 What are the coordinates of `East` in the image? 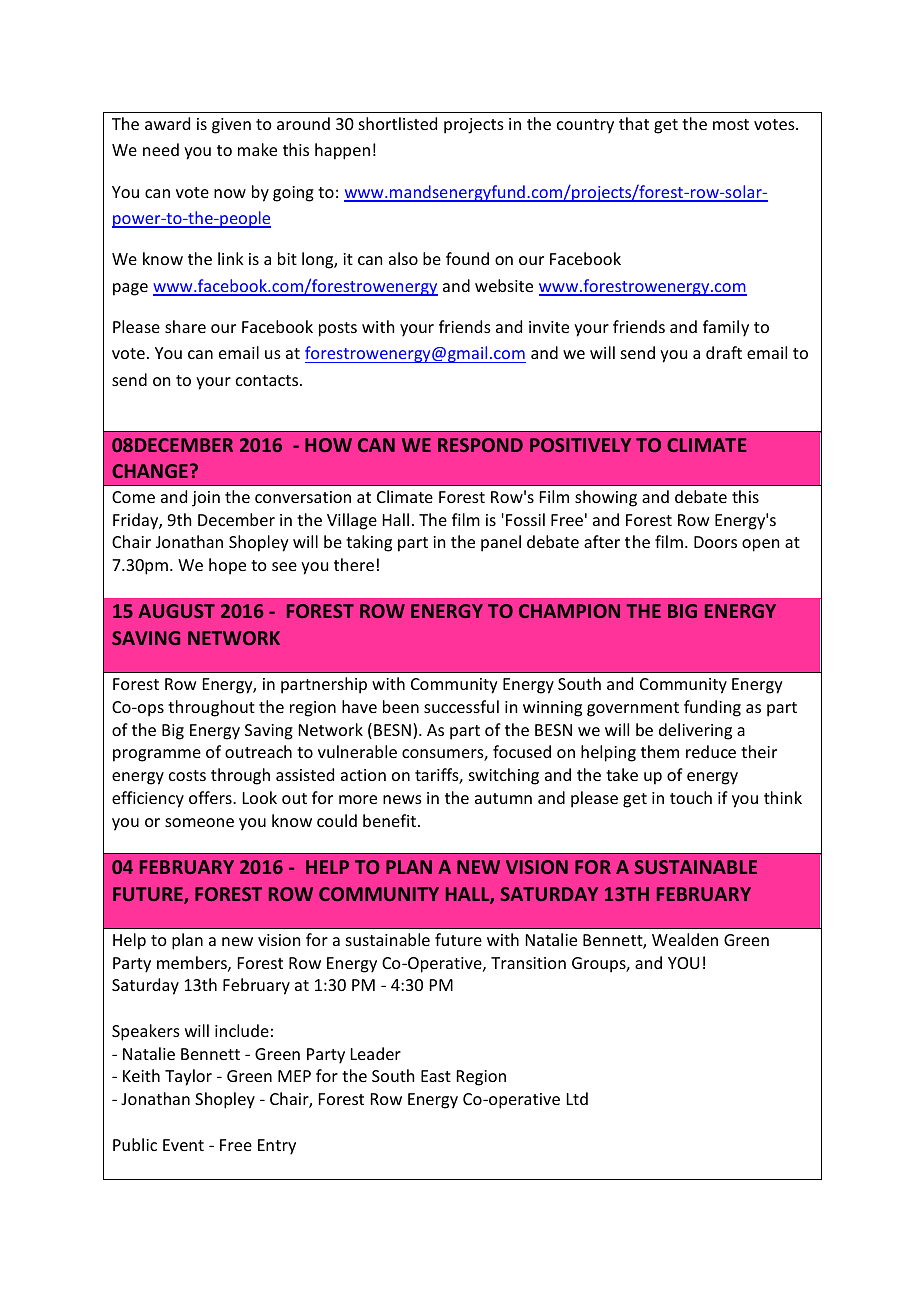 It's located at (436, 1076).
